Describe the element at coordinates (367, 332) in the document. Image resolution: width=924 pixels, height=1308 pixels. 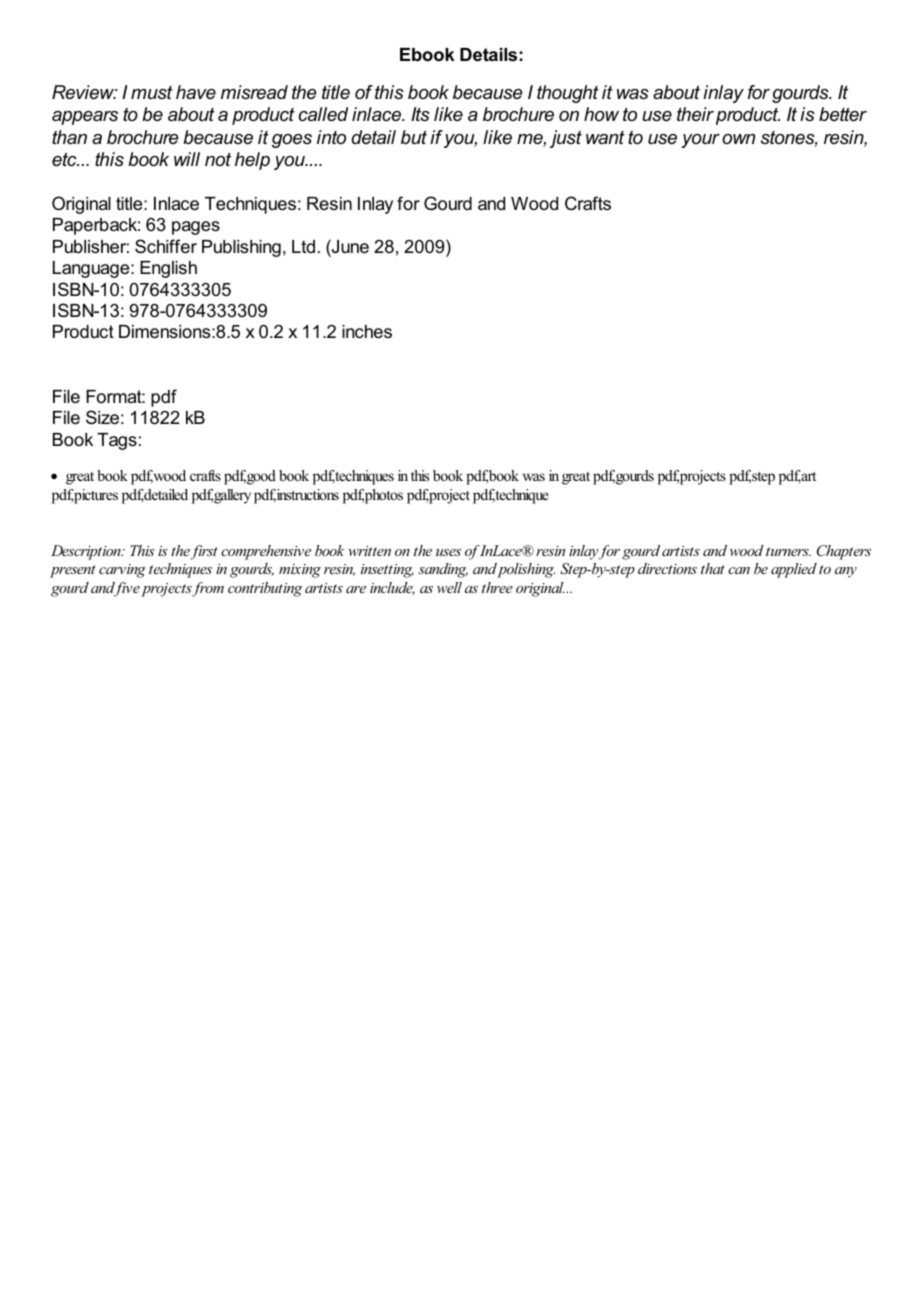
I see `inches` at that location.
